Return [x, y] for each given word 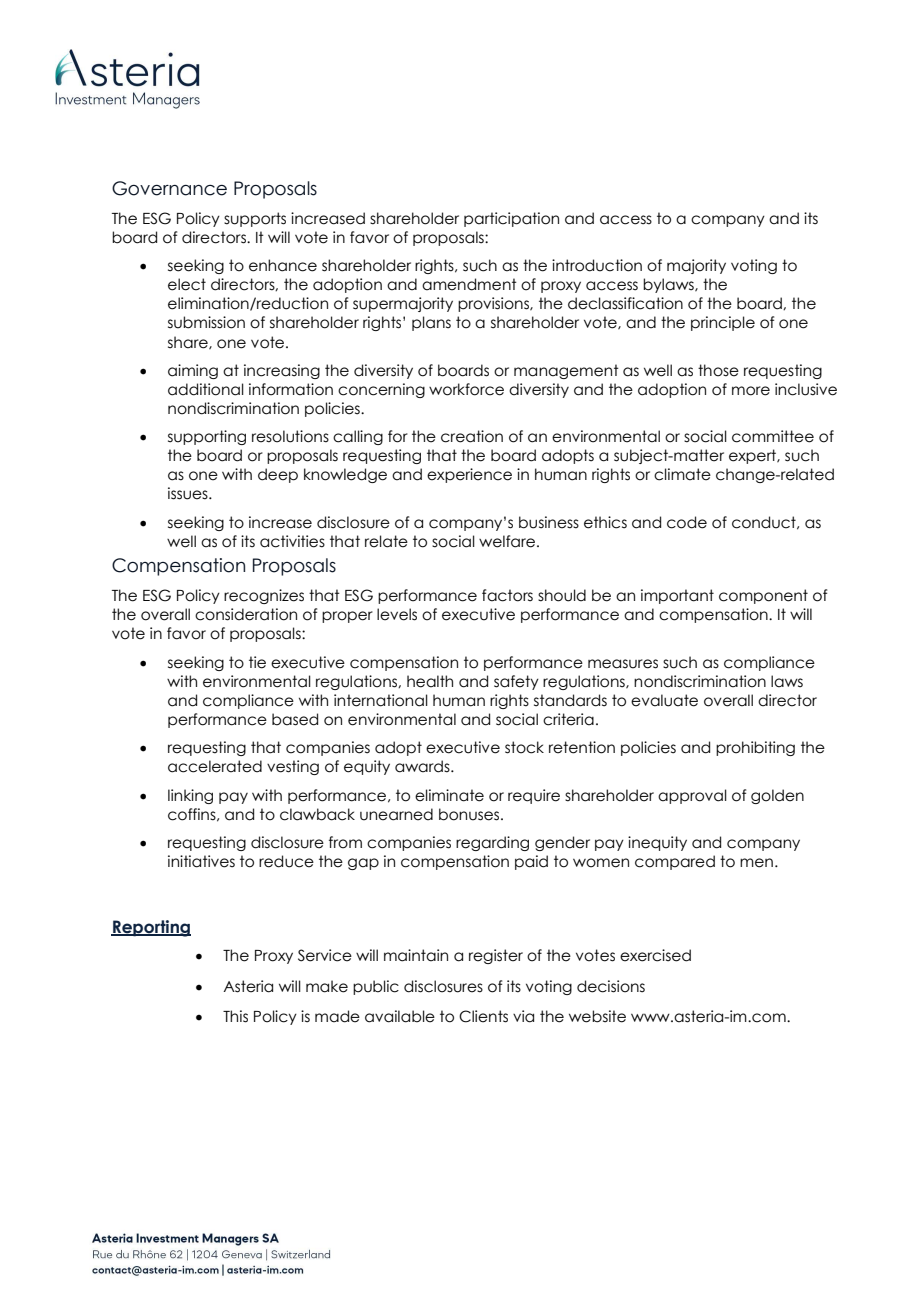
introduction [597, 265]
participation [511, 219]
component [763, 596]
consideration [246, 614]
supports [255, 219]
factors [507, 595]
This [235, 1016]
